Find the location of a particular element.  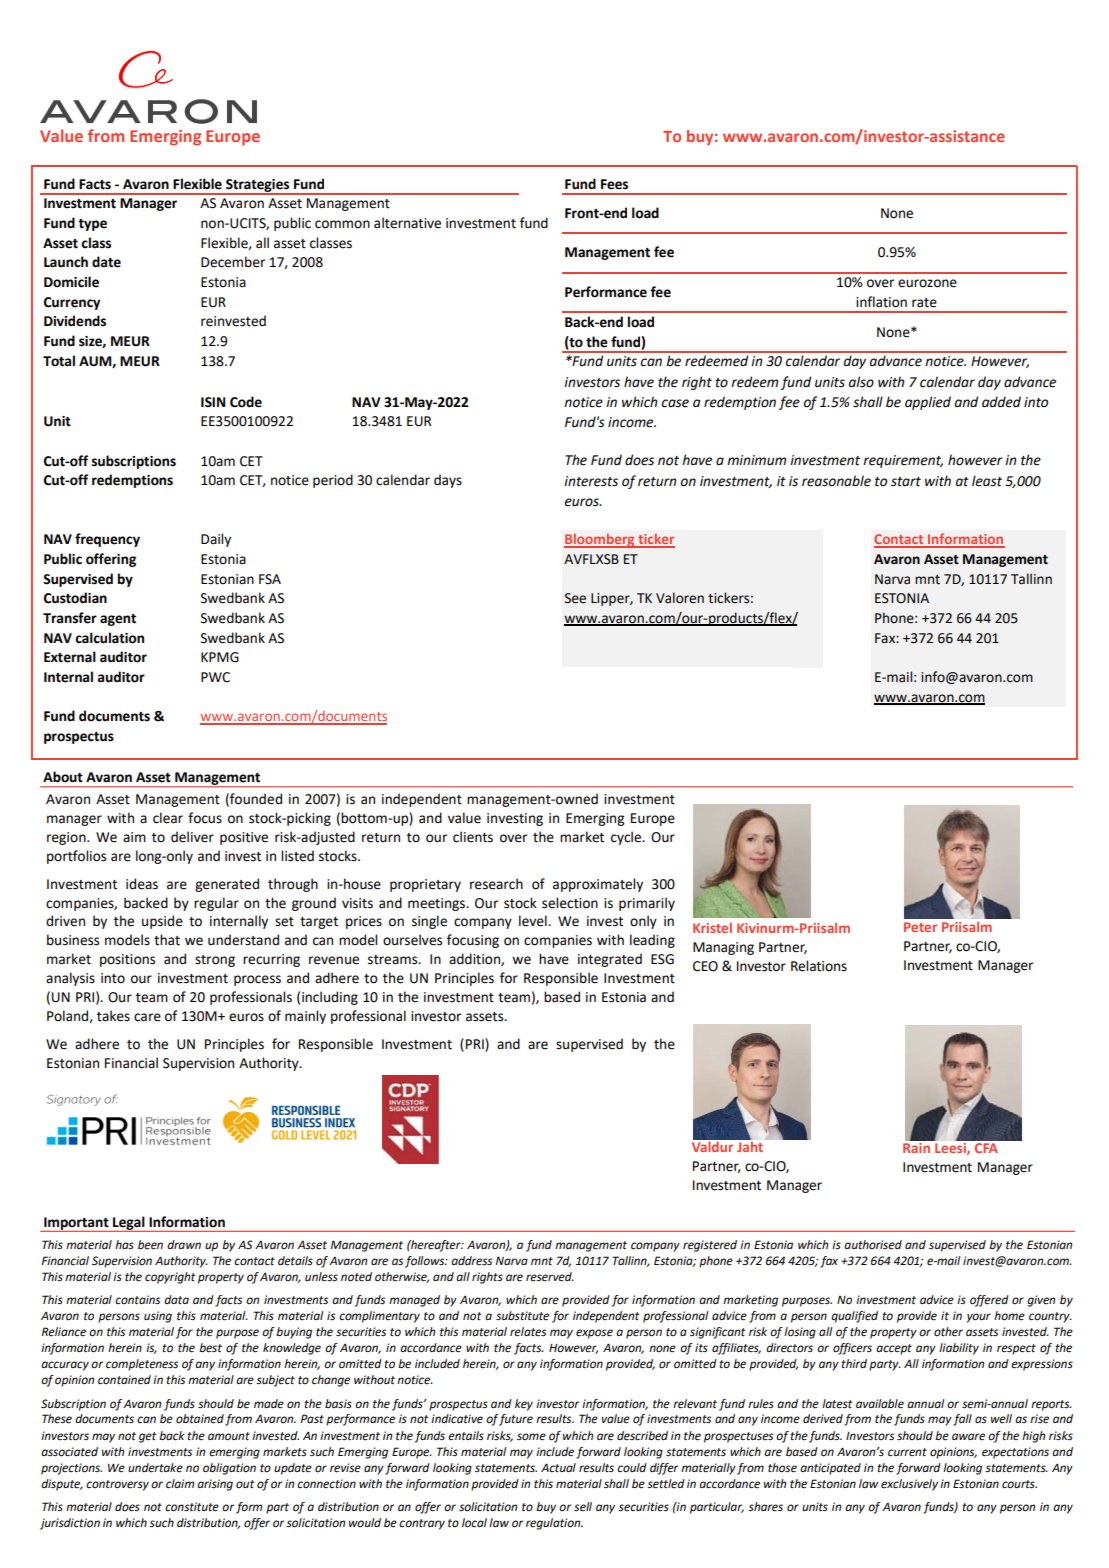

KPMG is located at coordinates (220, 657).
